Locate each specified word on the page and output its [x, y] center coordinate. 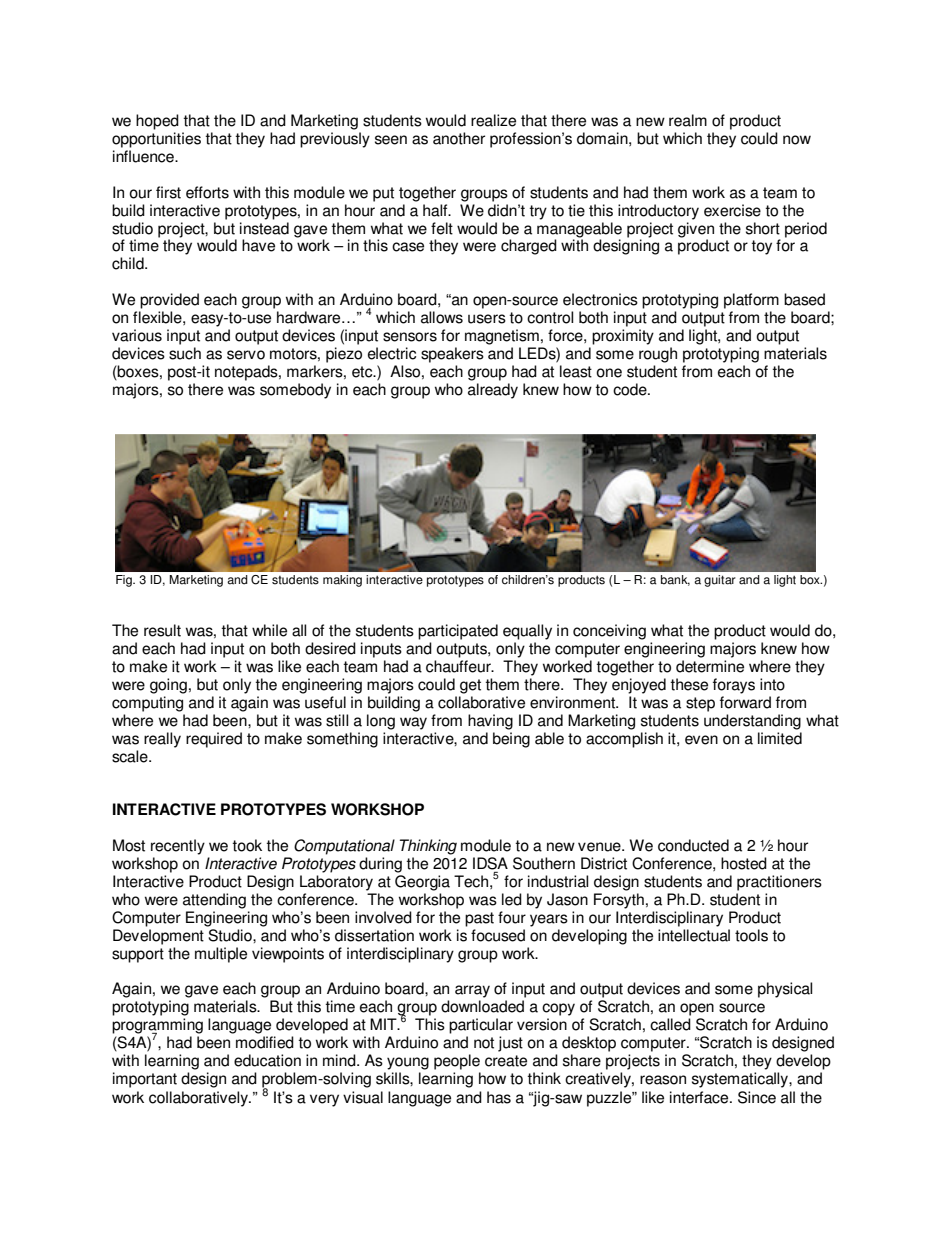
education [267, 1060]
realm [688, 120]
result [162, 630]
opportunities [156, 140]
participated [458, 632]
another [459, 138]
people [457, 1062]
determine [710, 666]
